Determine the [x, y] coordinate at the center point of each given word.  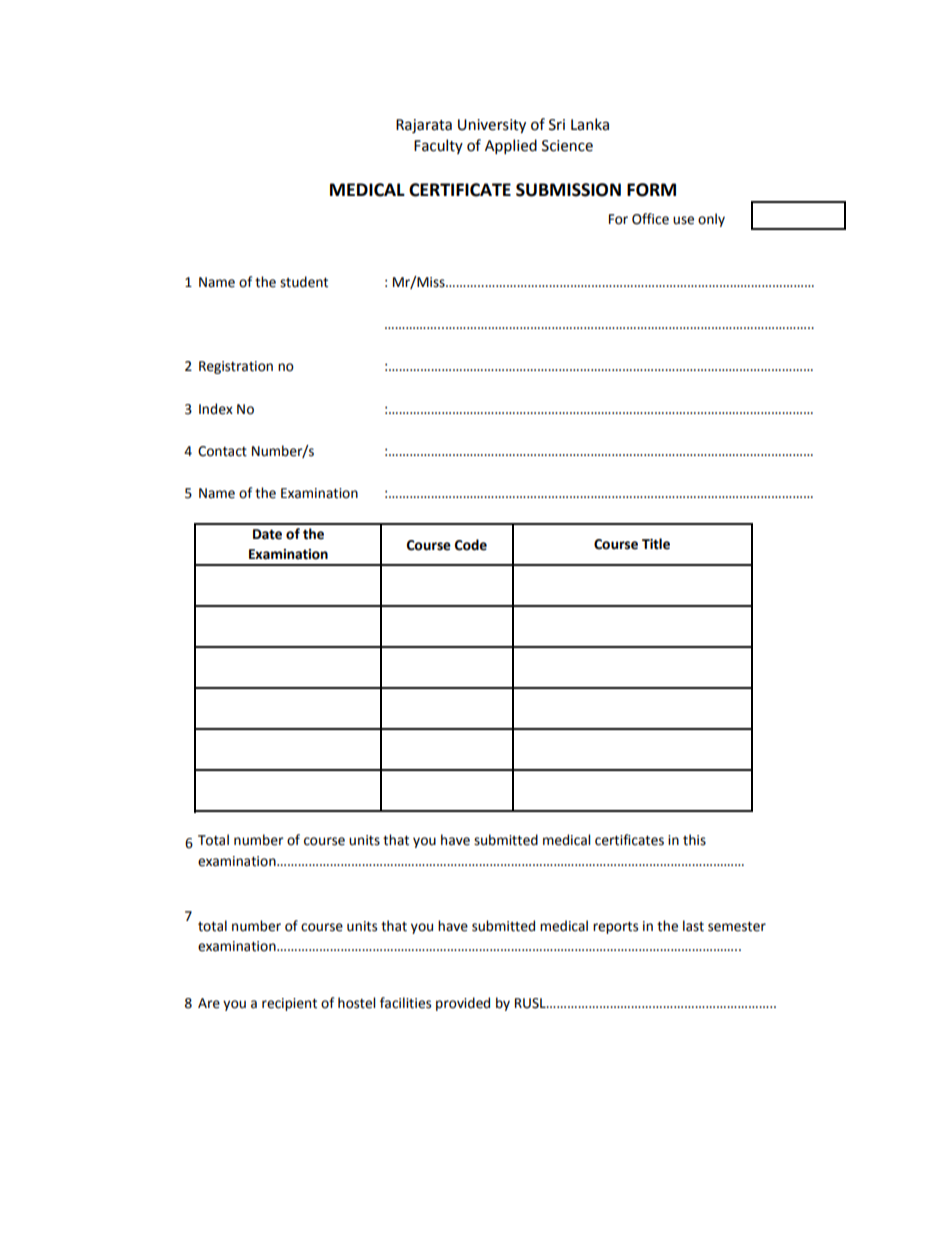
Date [267, 534]
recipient [289, 1004]
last [693, 926]
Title [656, 544]
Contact [222, 451]
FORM [651, 190]
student [304, 282]
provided [463, 1004]
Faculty [438, 146]
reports [615, 928]
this [694, 840]
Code [471, 545]
